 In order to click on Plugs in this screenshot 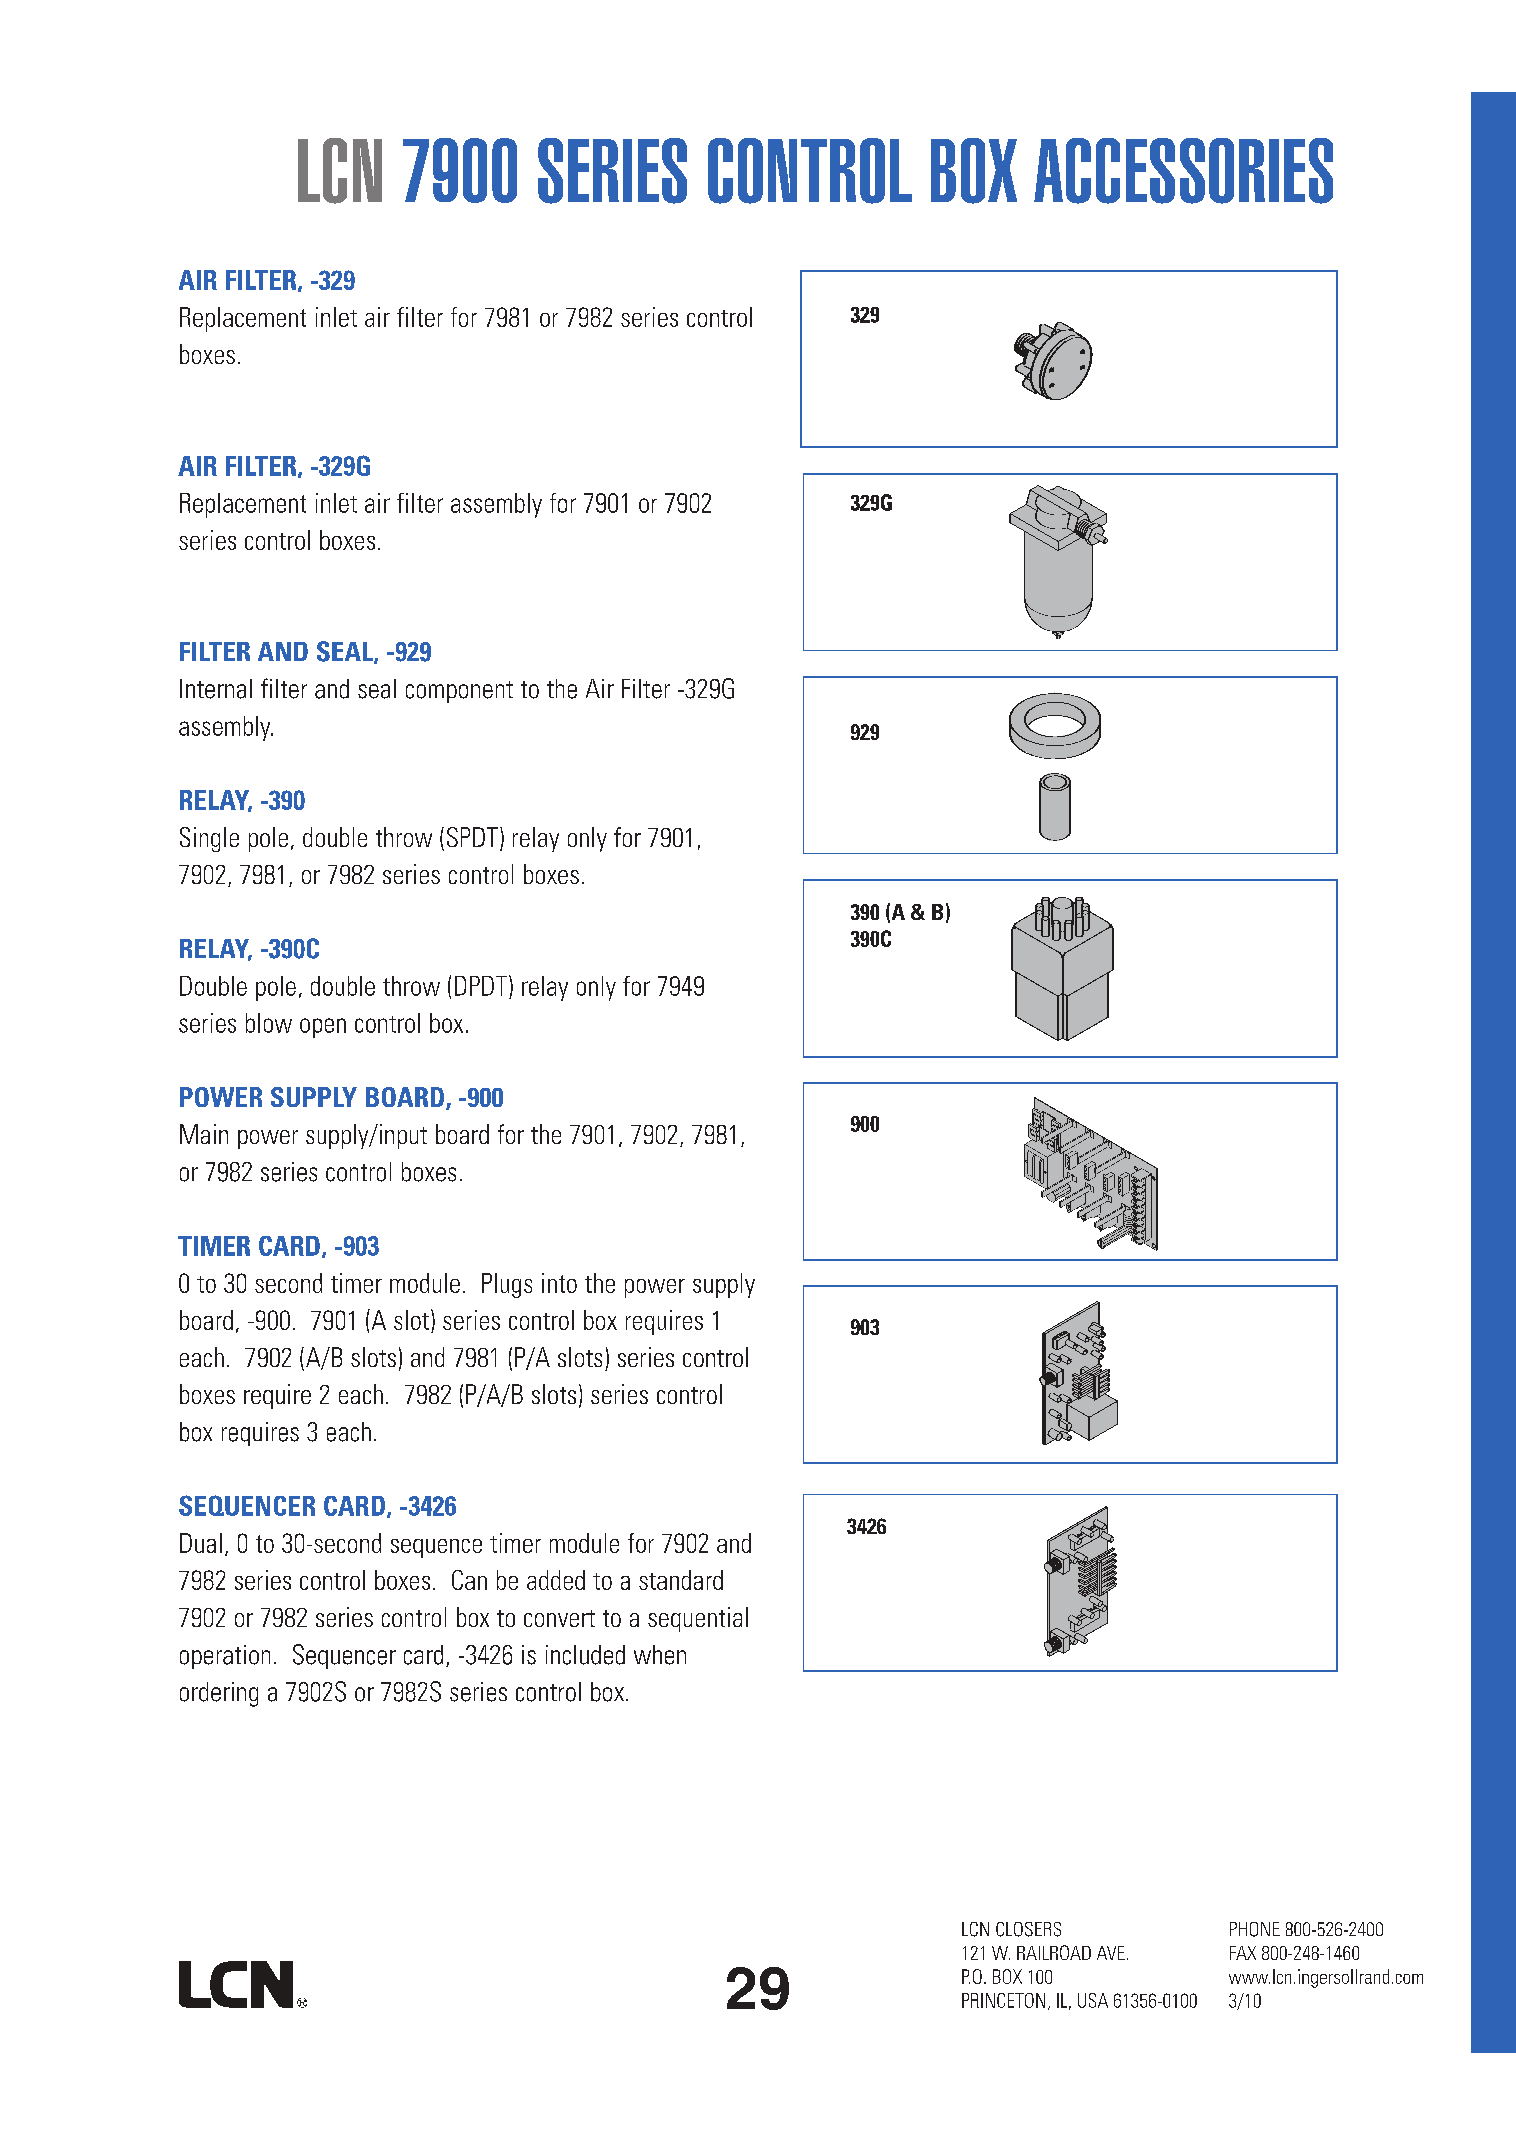, I will do `click(507, 1285)`.
